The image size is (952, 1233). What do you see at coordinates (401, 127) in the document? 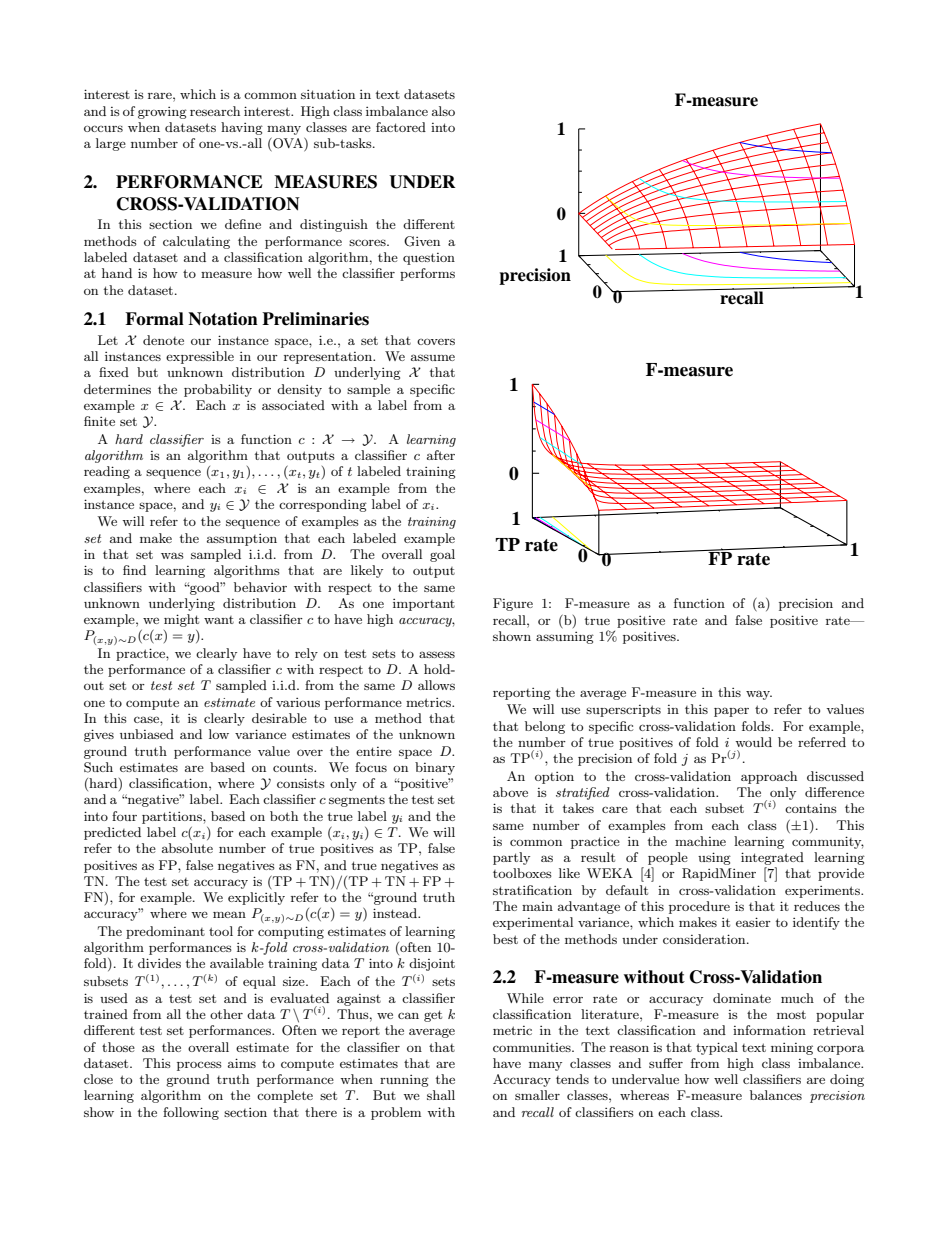
I see `factored` at bounding box center [401, 127].
